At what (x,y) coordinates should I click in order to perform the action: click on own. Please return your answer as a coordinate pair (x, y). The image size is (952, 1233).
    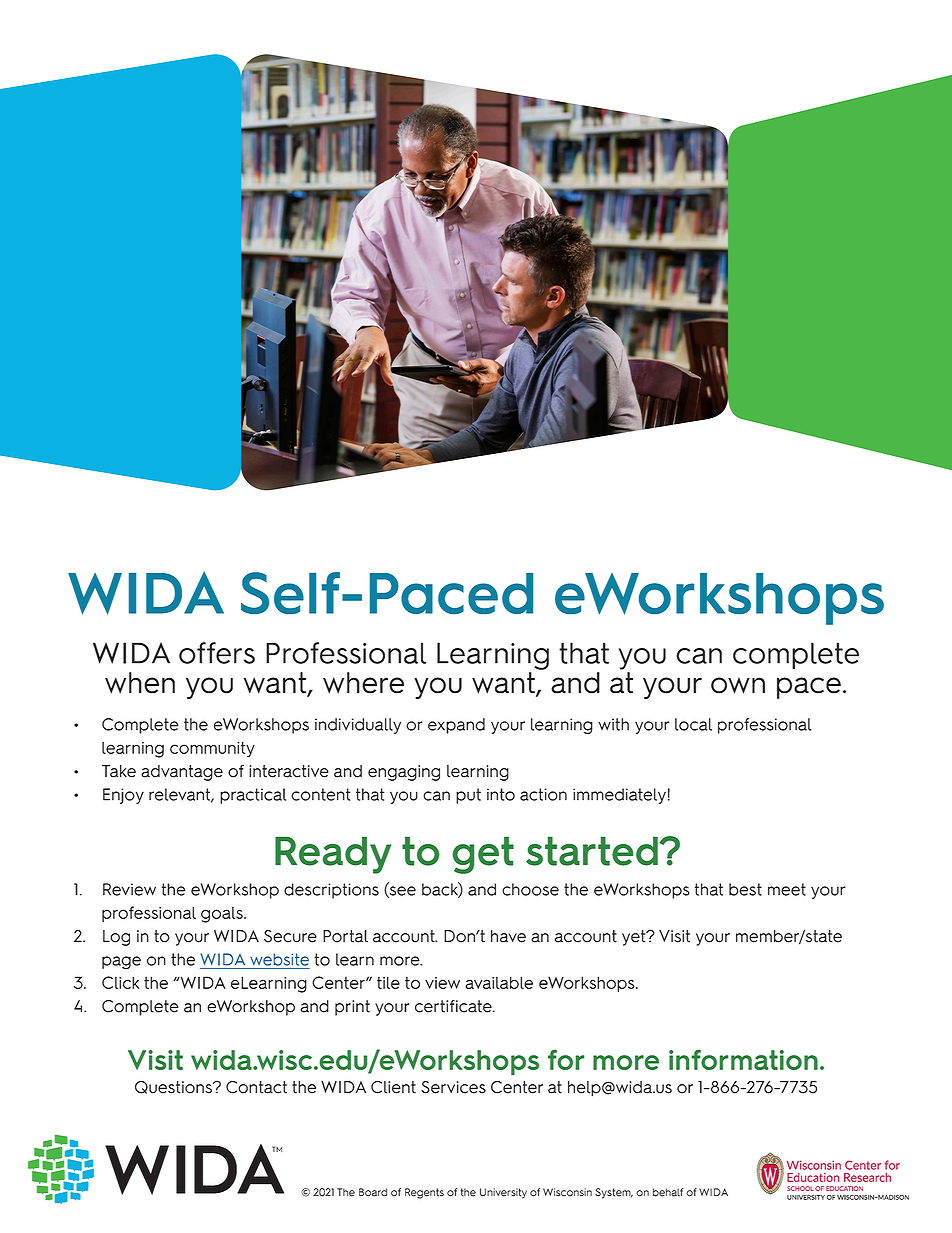
    Looking at the image, I should click on (738, 685).
